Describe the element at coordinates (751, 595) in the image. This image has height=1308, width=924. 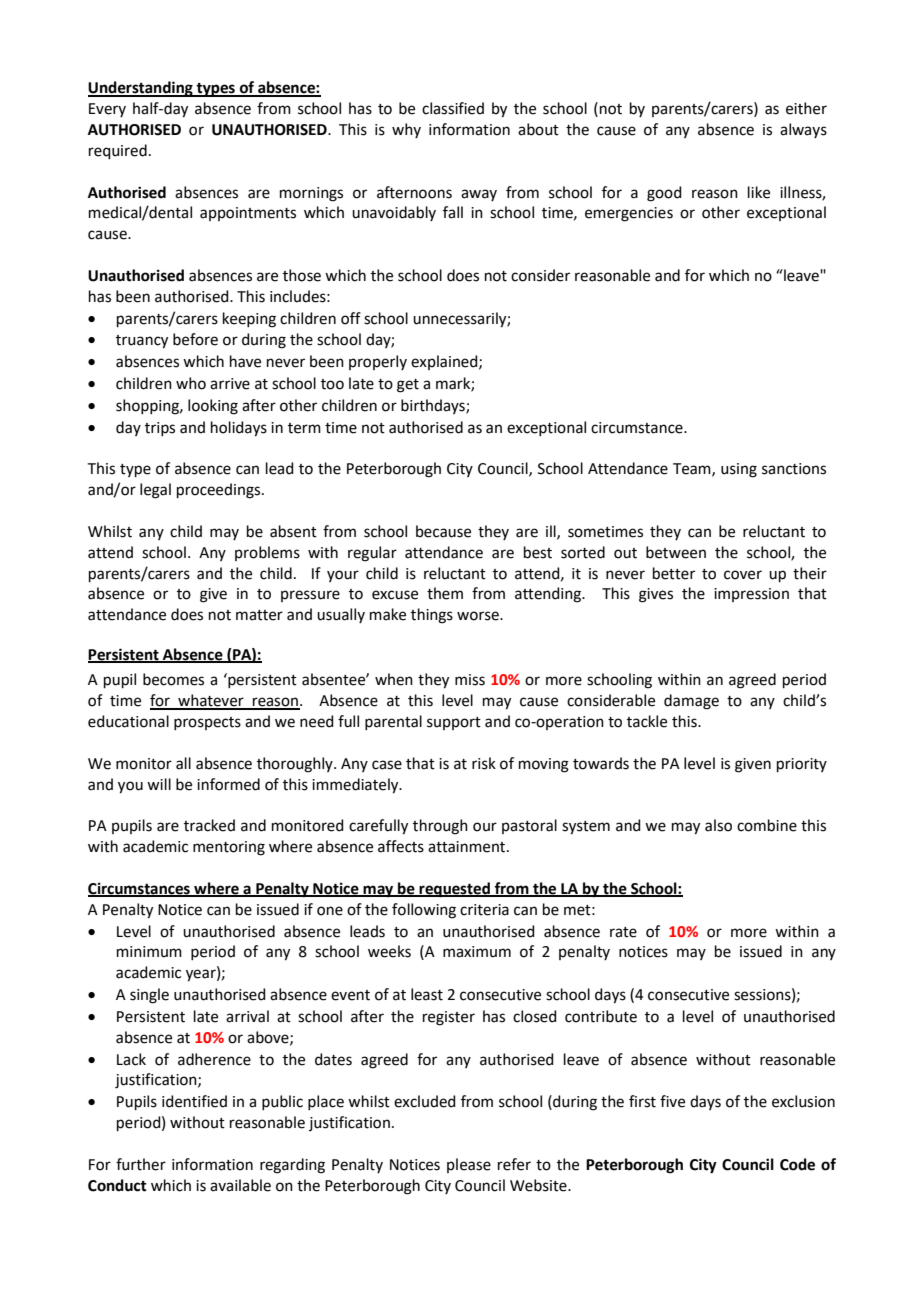
I see `impression` at that location.
